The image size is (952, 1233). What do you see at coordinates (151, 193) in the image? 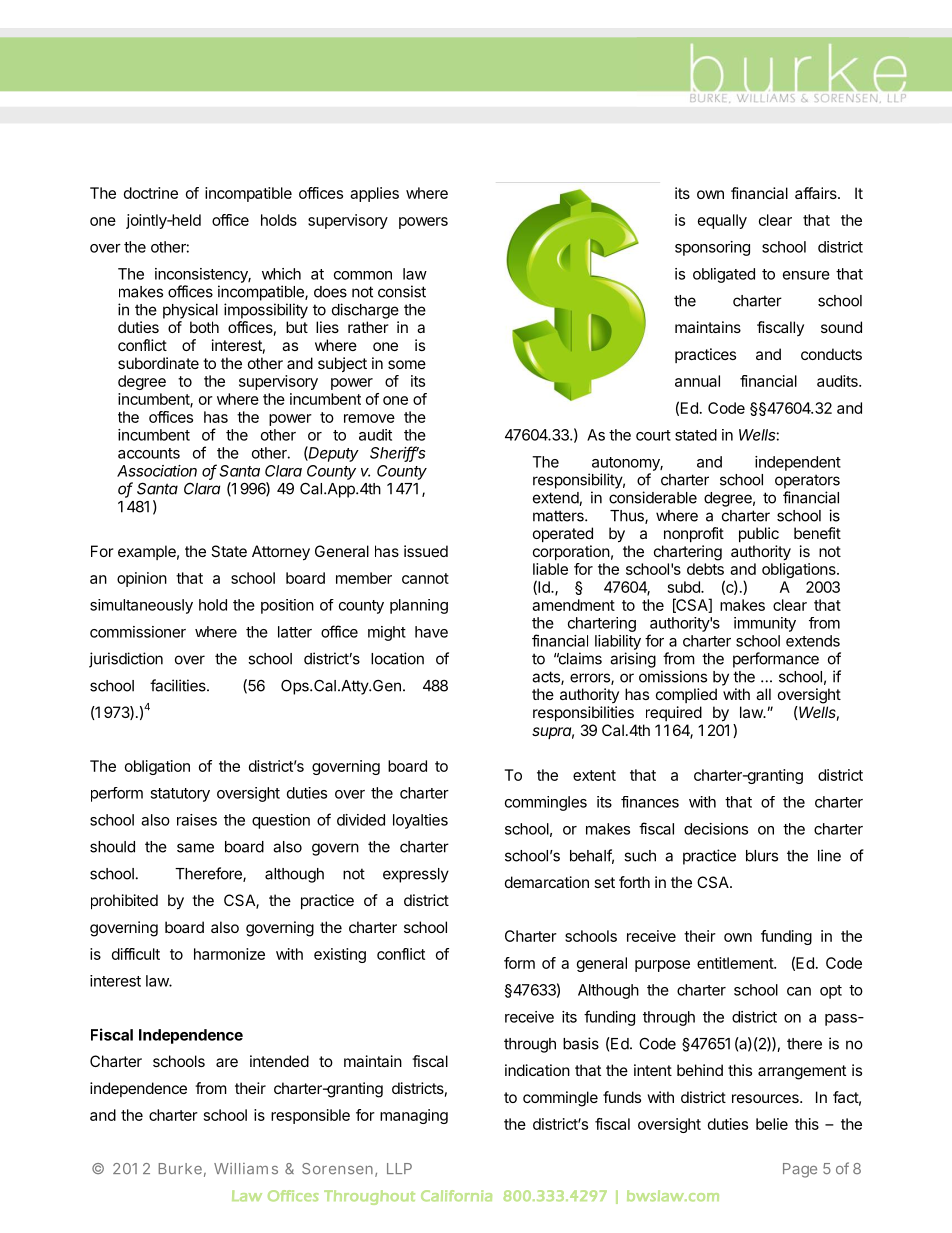
I see `doctrine` at bounding box center [151, 193].
